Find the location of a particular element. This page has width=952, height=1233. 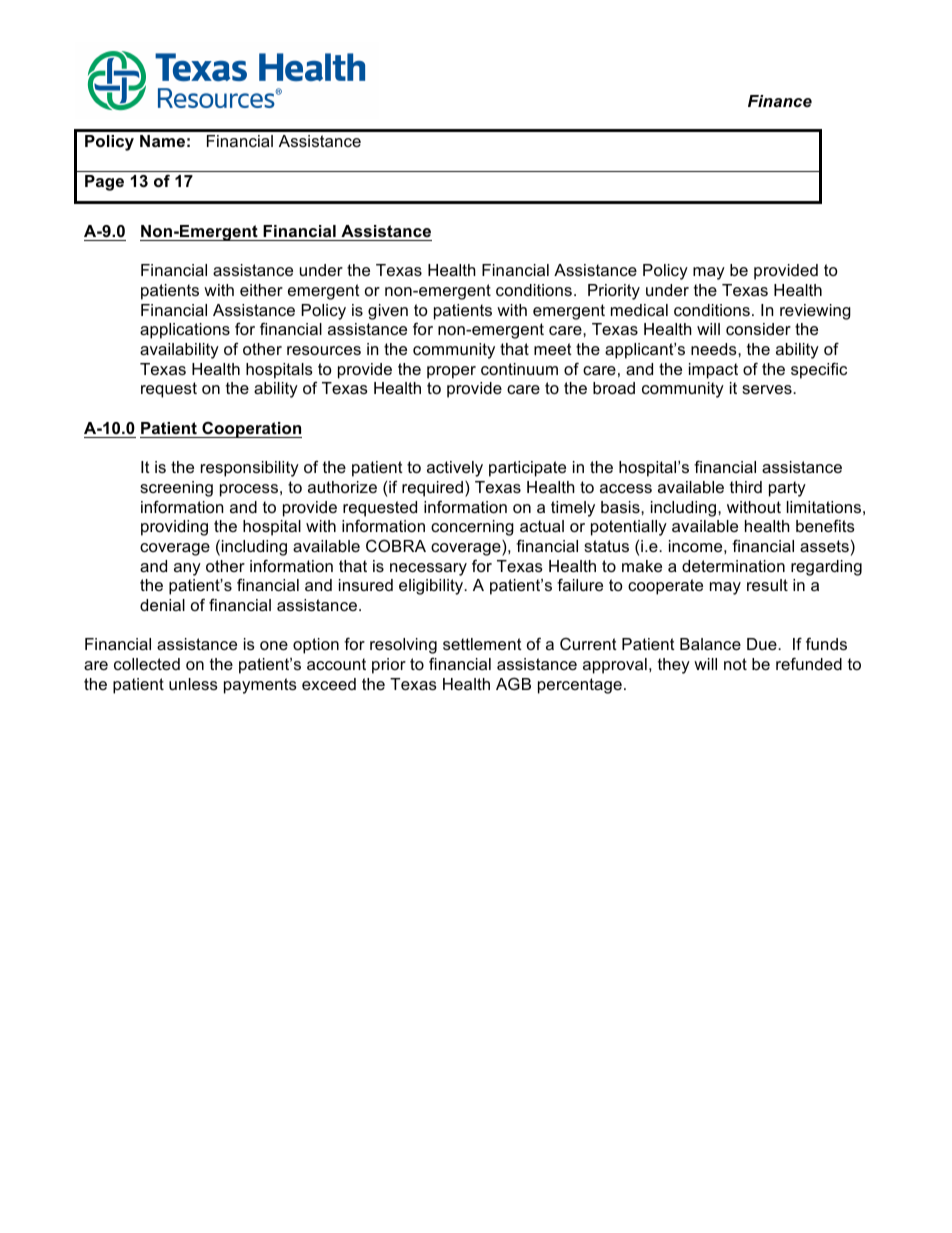

necessary is located at coordinates (428, 569).
